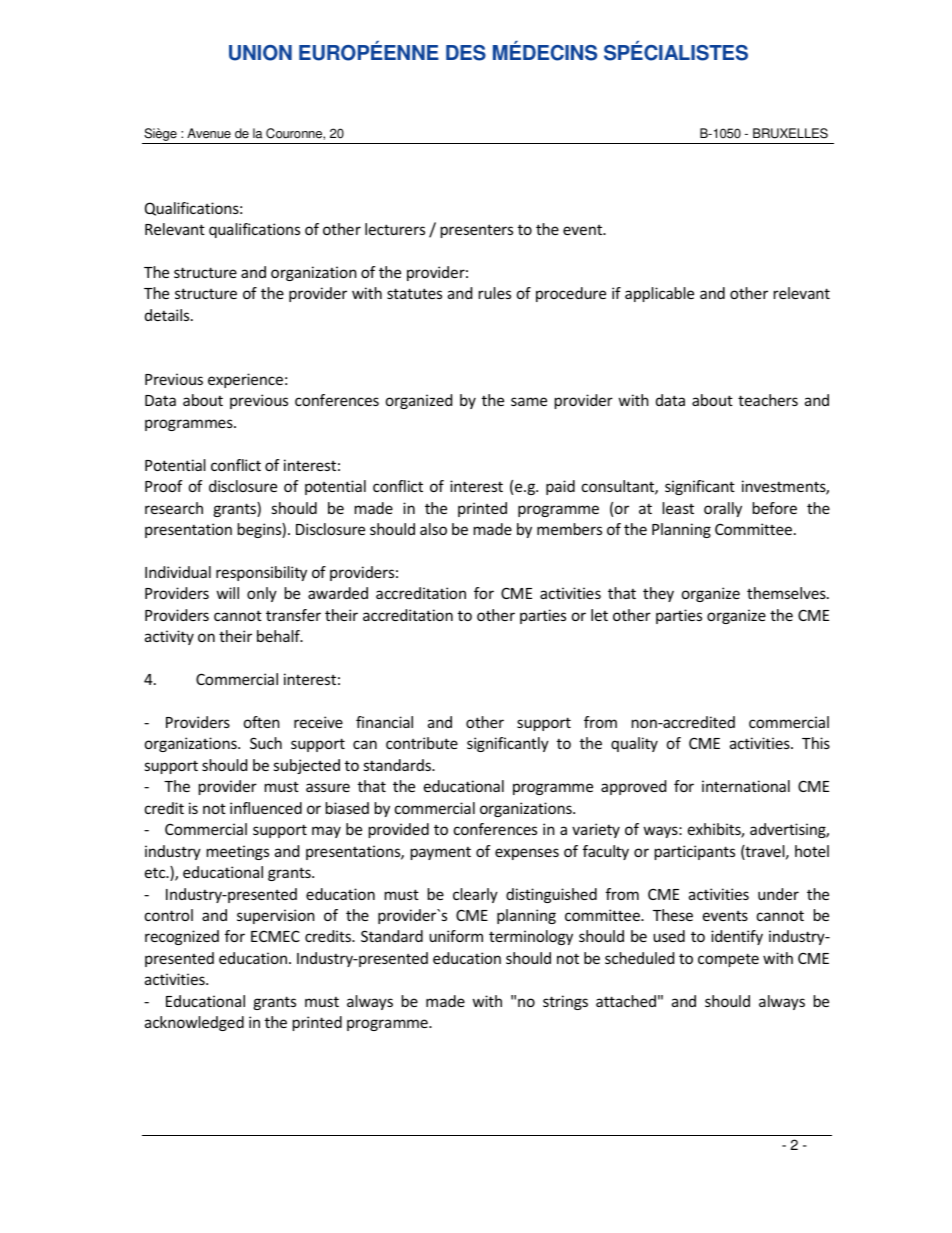 This document has height=1233, width=952. I want to click on DES, so click(466, 53).
